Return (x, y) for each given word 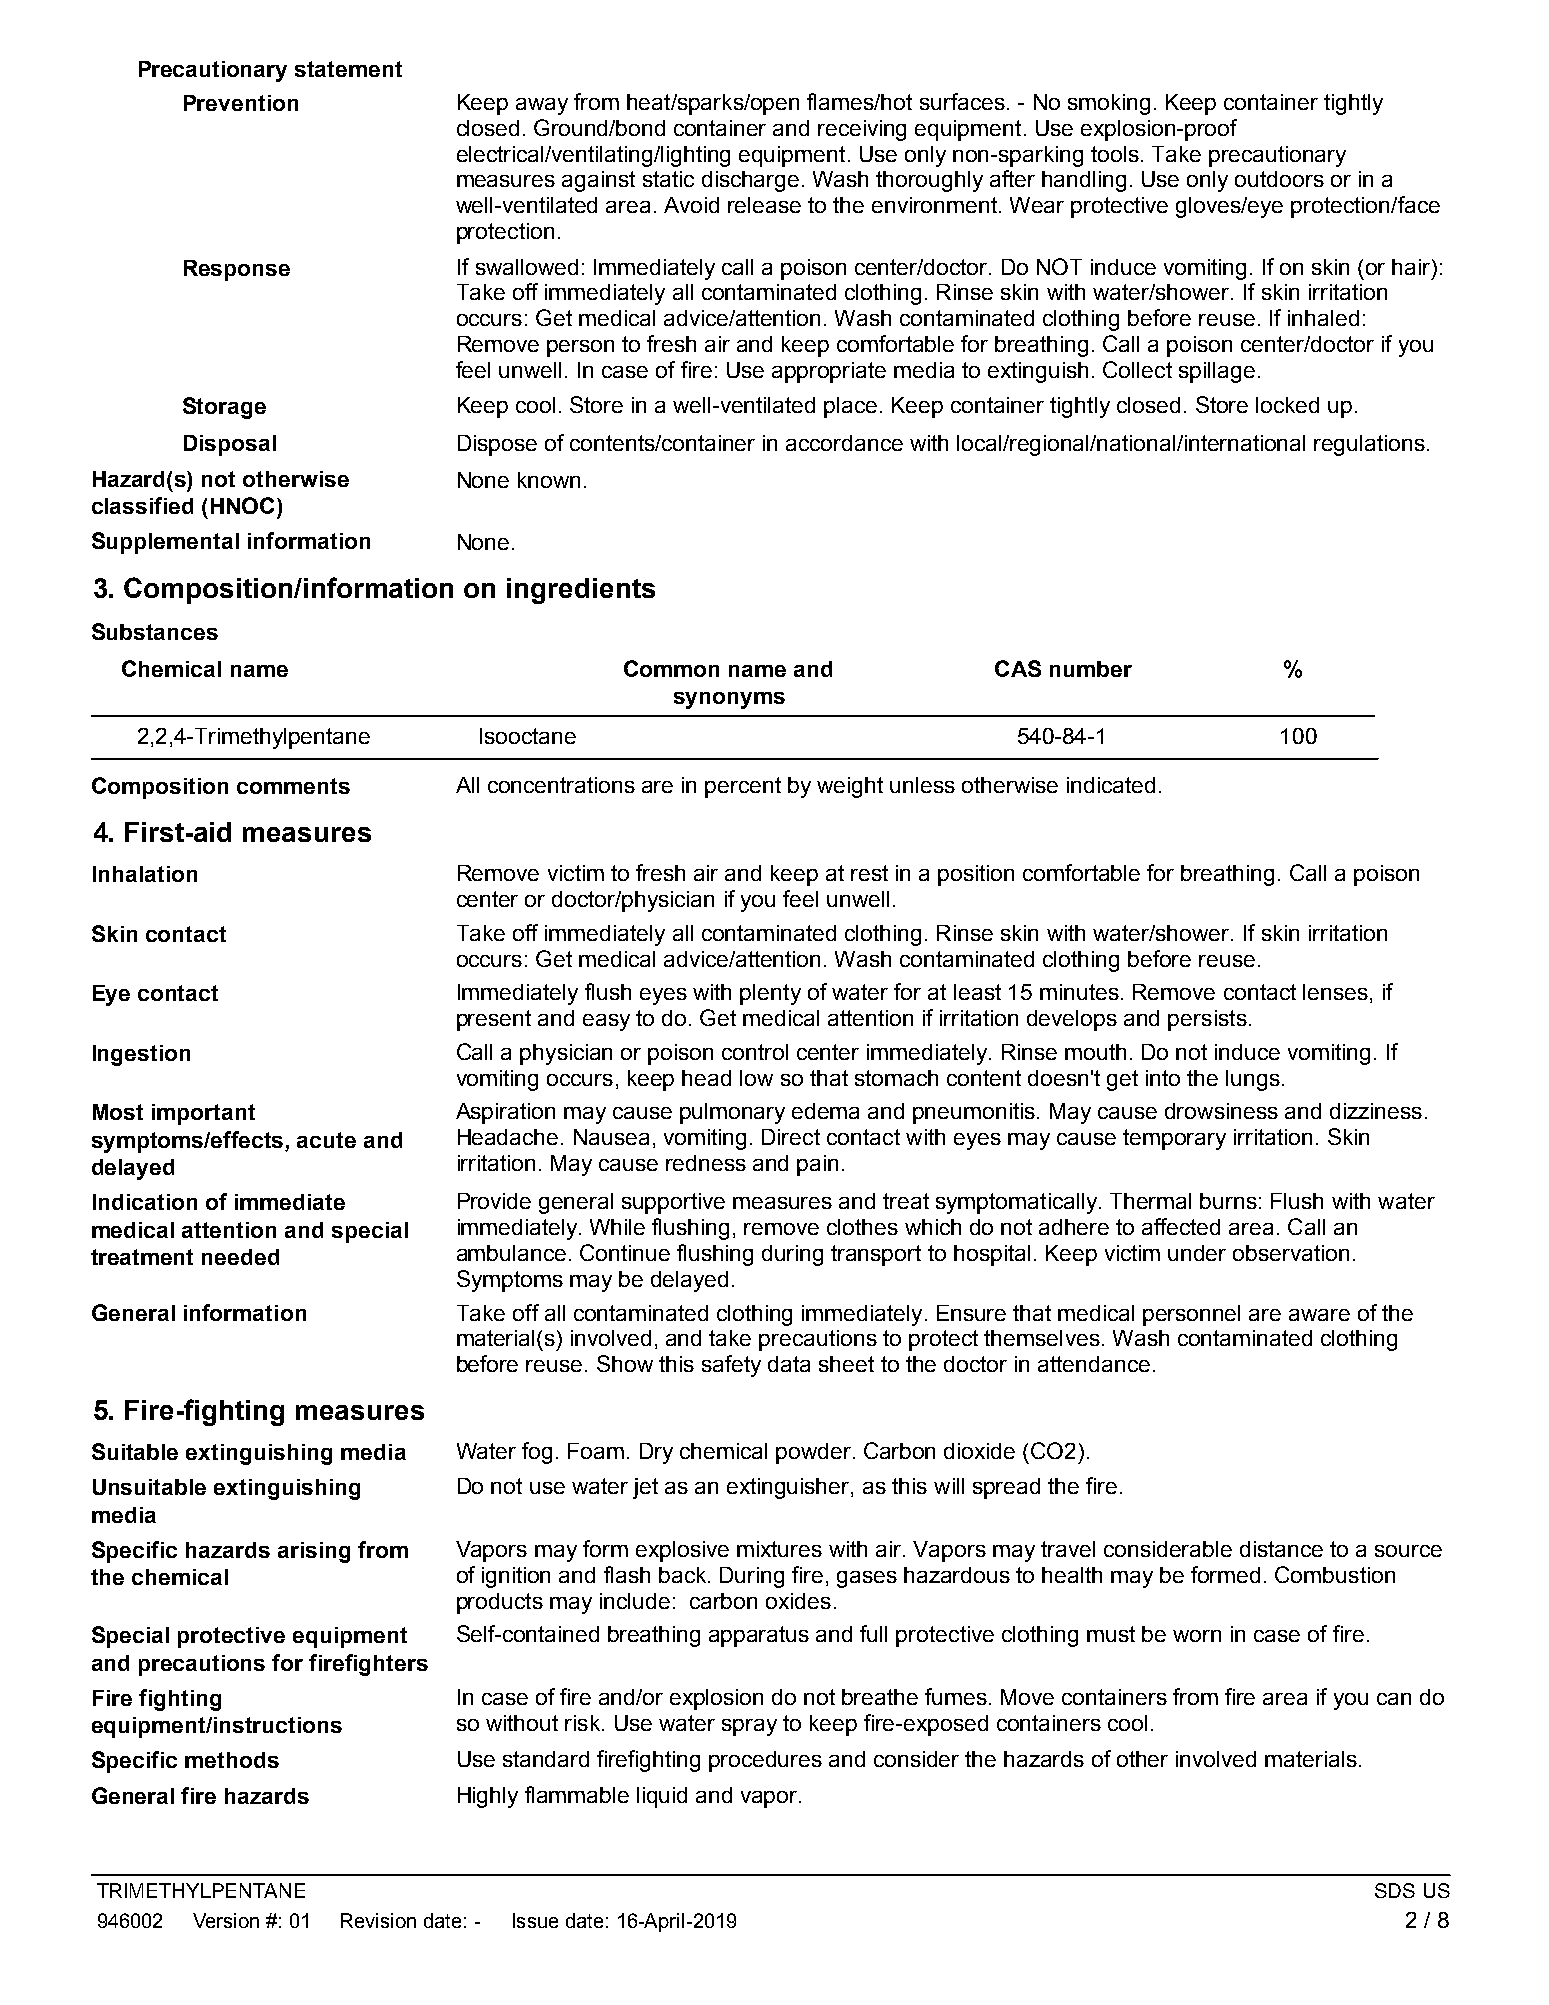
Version (226, 1920)
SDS (1395, 1890)
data (789, 1364)
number (1091, 669)
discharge (750, 181)
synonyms (729, 700)
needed (240, 1257)
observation (1291, 1253)
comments (293, 786)
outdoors (1279, 179)
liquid (662, 1797)
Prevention (241, 103)
